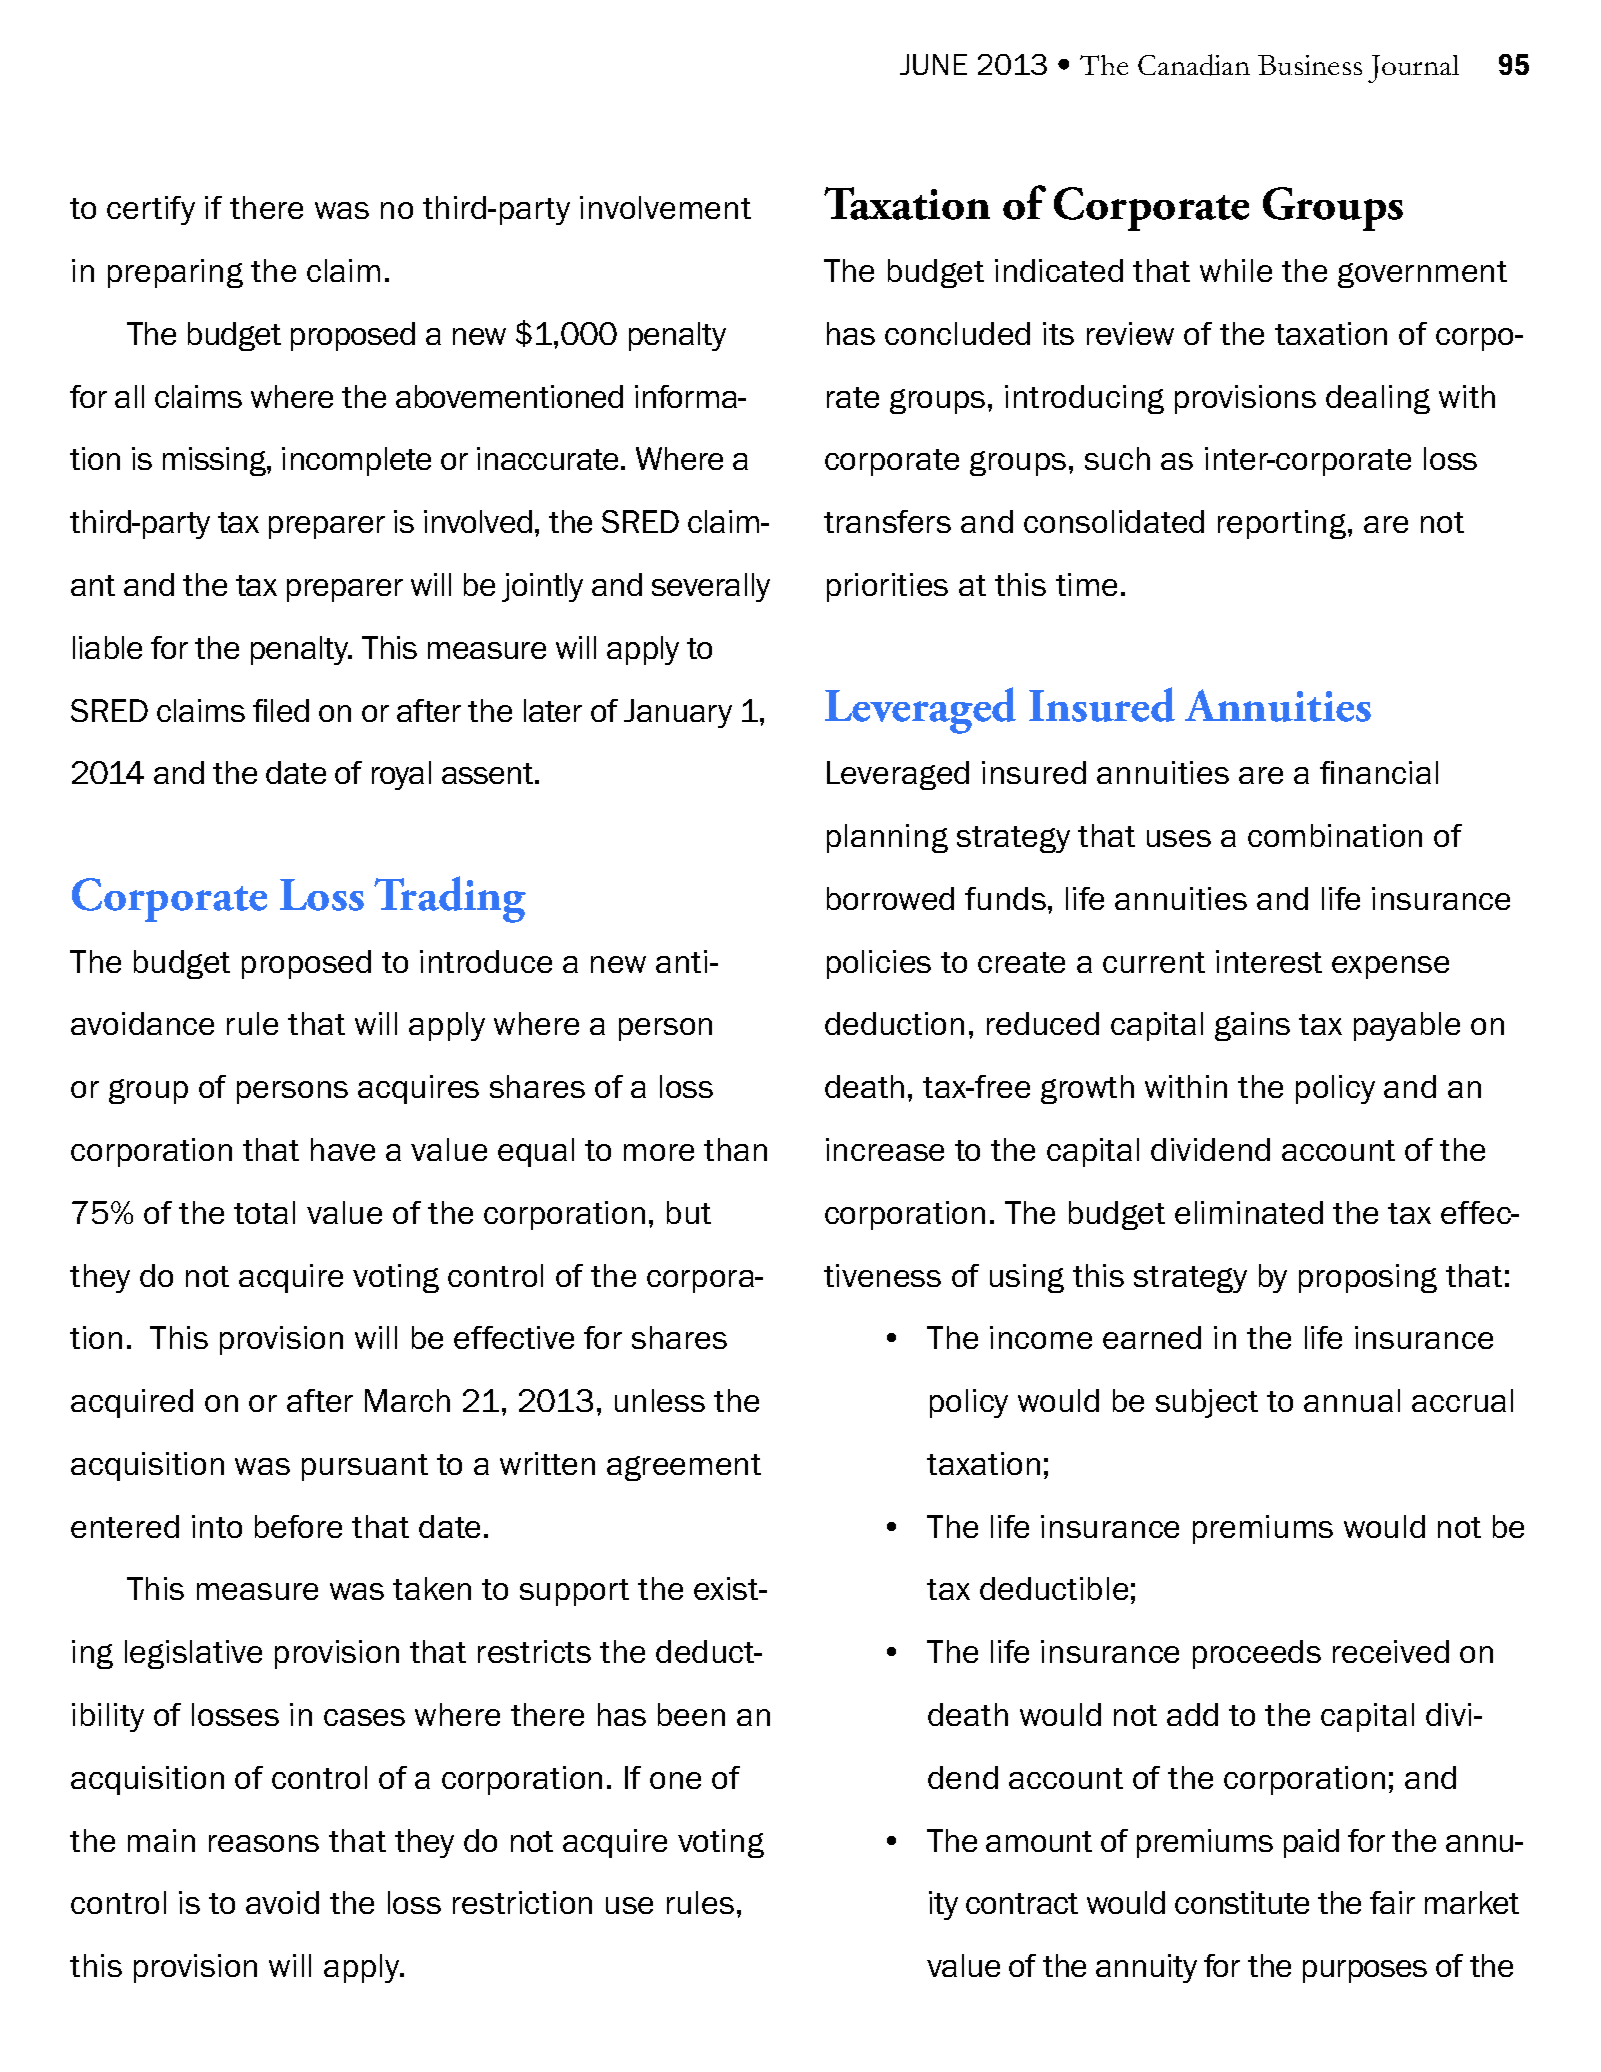  I want to click on incomplete, so click(356, 461).
